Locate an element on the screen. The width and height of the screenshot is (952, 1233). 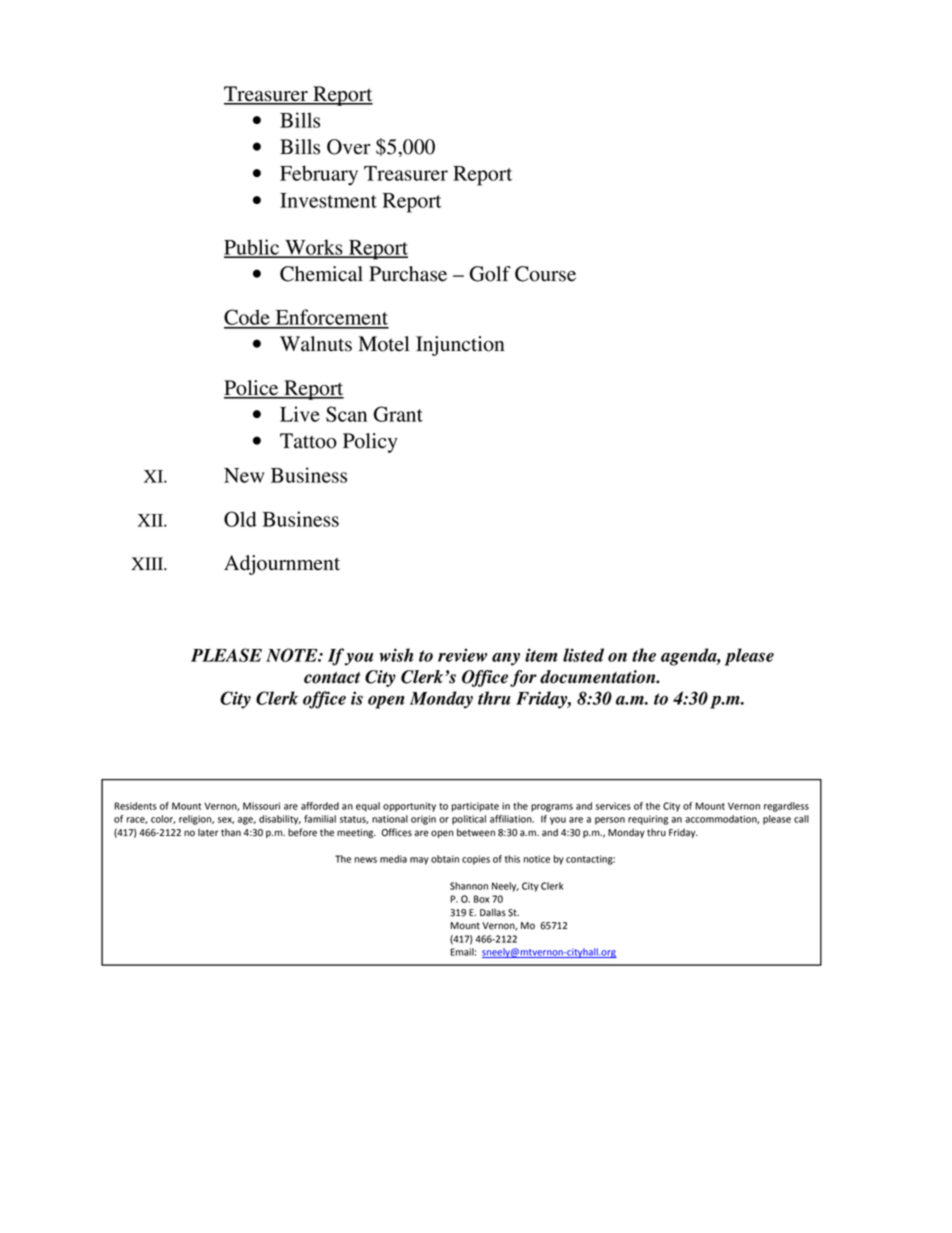
later is located at coordinates (208, 833).
